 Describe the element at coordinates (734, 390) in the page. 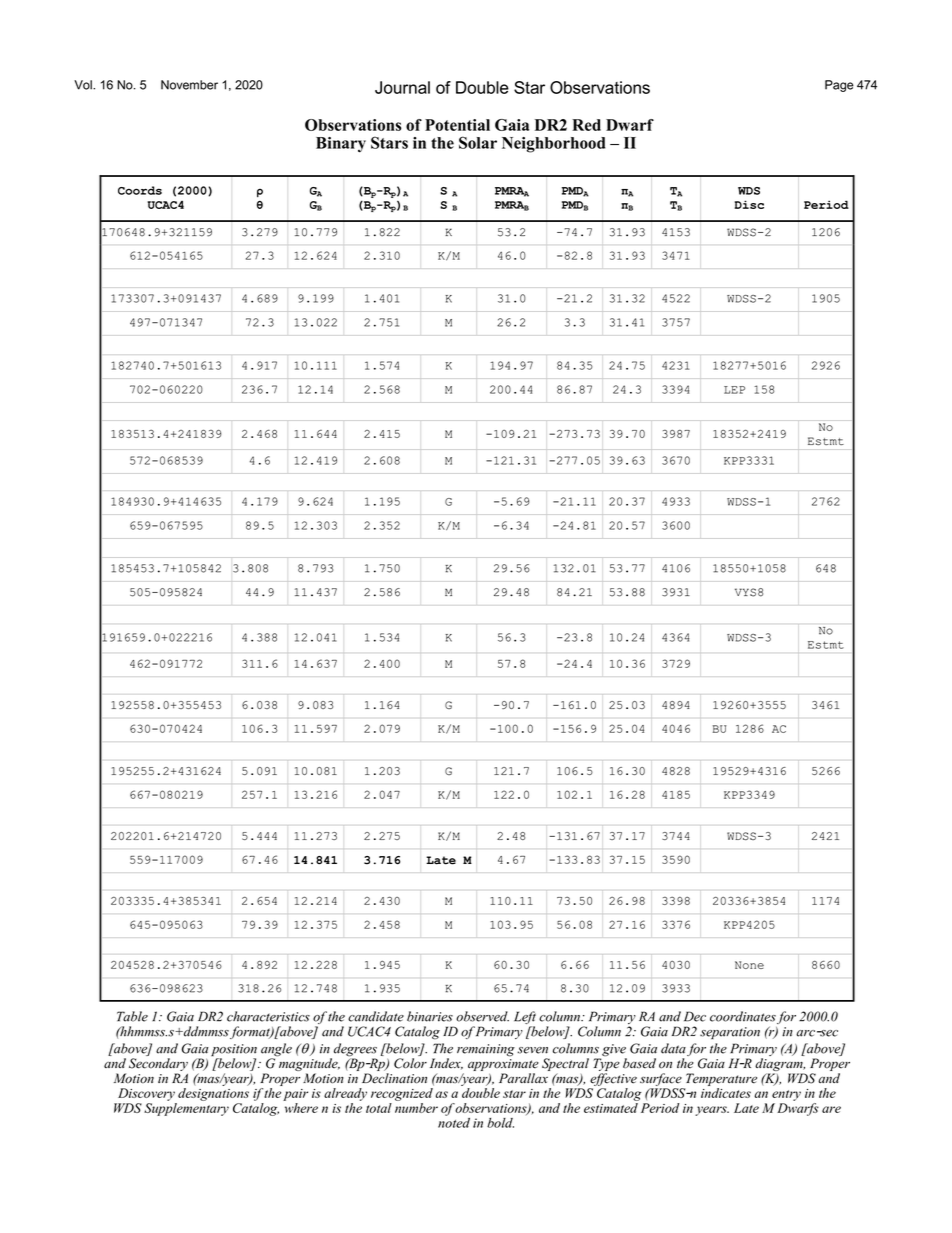

I see `LEP` at that location.
